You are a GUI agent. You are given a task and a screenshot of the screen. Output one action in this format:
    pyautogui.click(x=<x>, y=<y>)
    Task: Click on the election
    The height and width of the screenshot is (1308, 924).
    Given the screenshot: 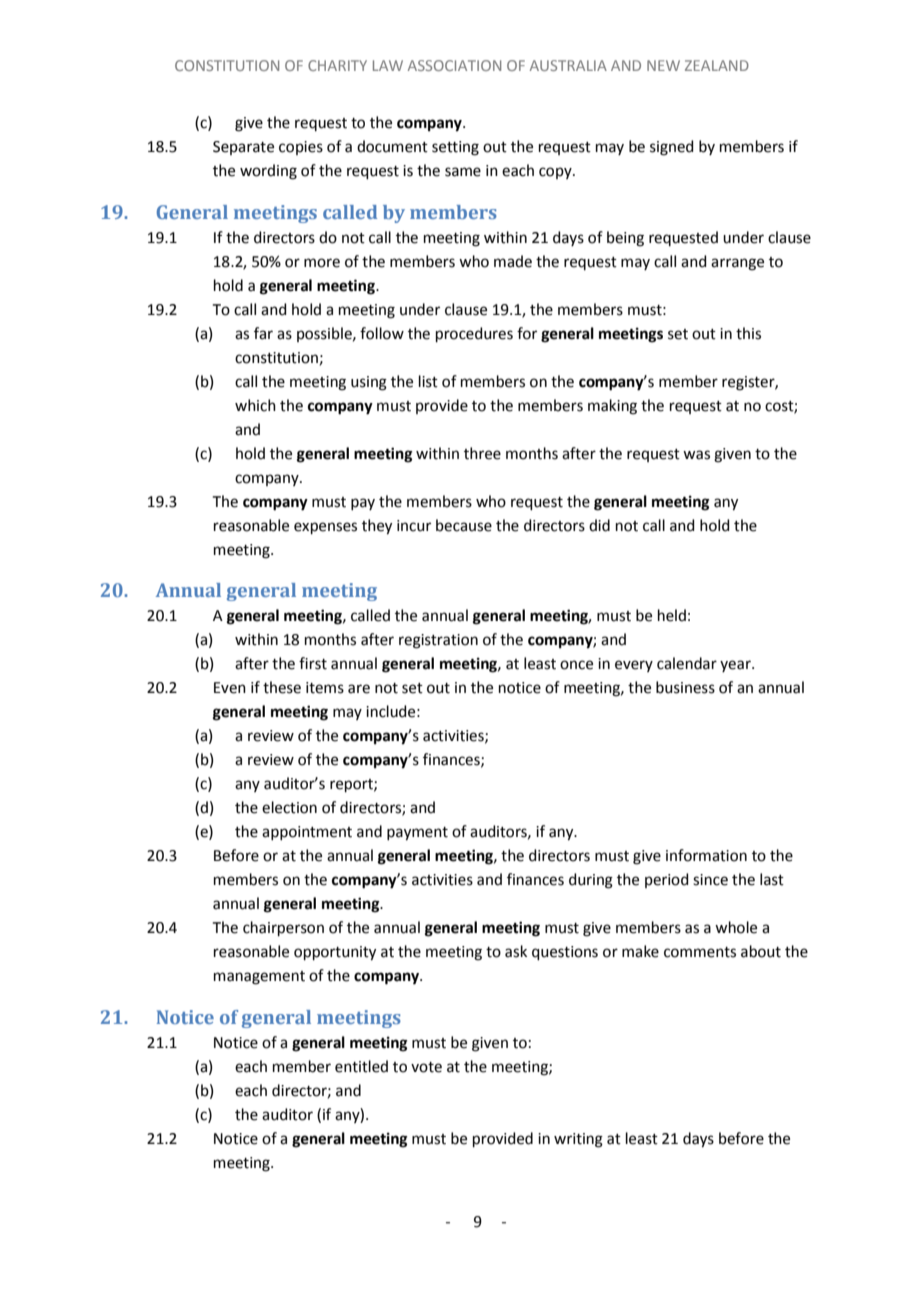 What is the action you would take?
    pyautogui.click(x=289, y=807)
